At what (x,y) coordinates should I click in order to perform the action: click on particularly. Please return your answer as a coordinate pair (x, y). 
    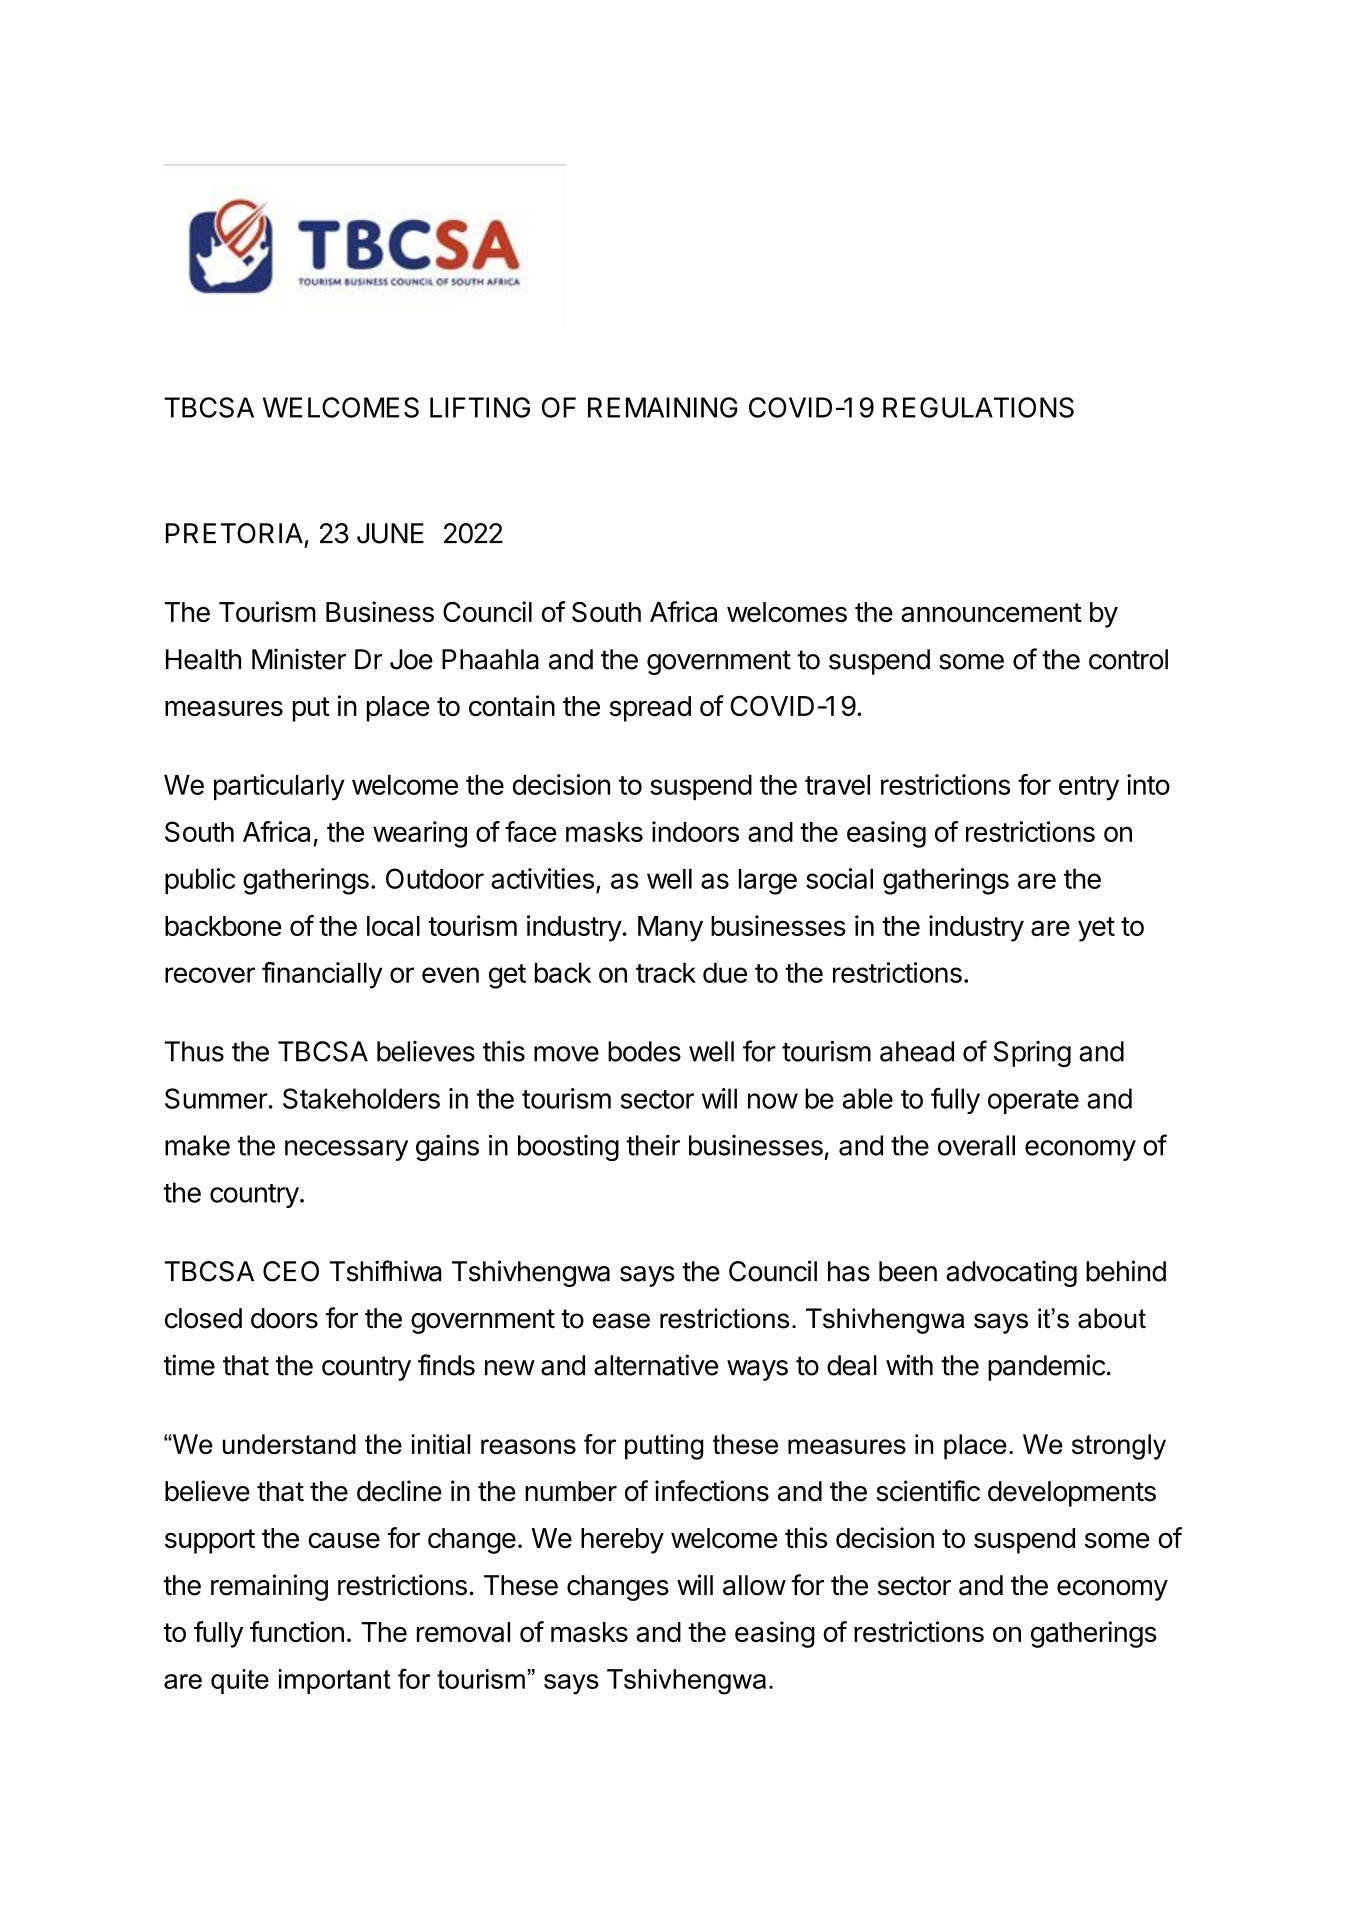
    Looking at the image, I should click on (279, 787).
